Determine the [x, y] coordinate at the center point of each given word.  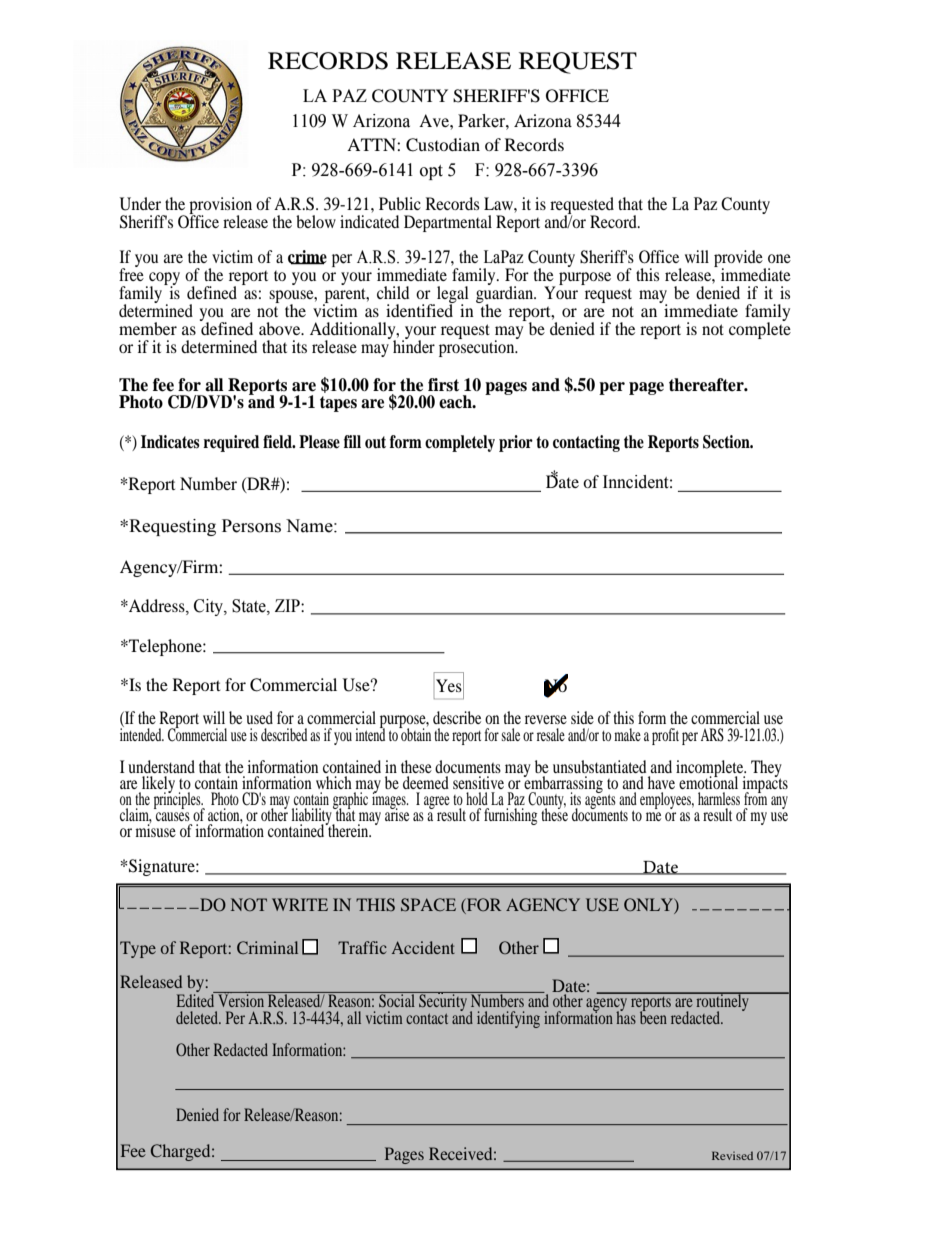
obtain [415, 733]
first [443, 385]
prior [516, 443]
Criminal [267, 947]
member [148, 328]
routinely [722, 1003]
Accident [423, 947]
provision [220, 206]
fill [352, 441]
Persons [251, 526]
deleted [198, 1017]
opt [431, 172]
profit [665, 736]
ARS [712, 735]
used [259, 717]
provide [739, 259]
